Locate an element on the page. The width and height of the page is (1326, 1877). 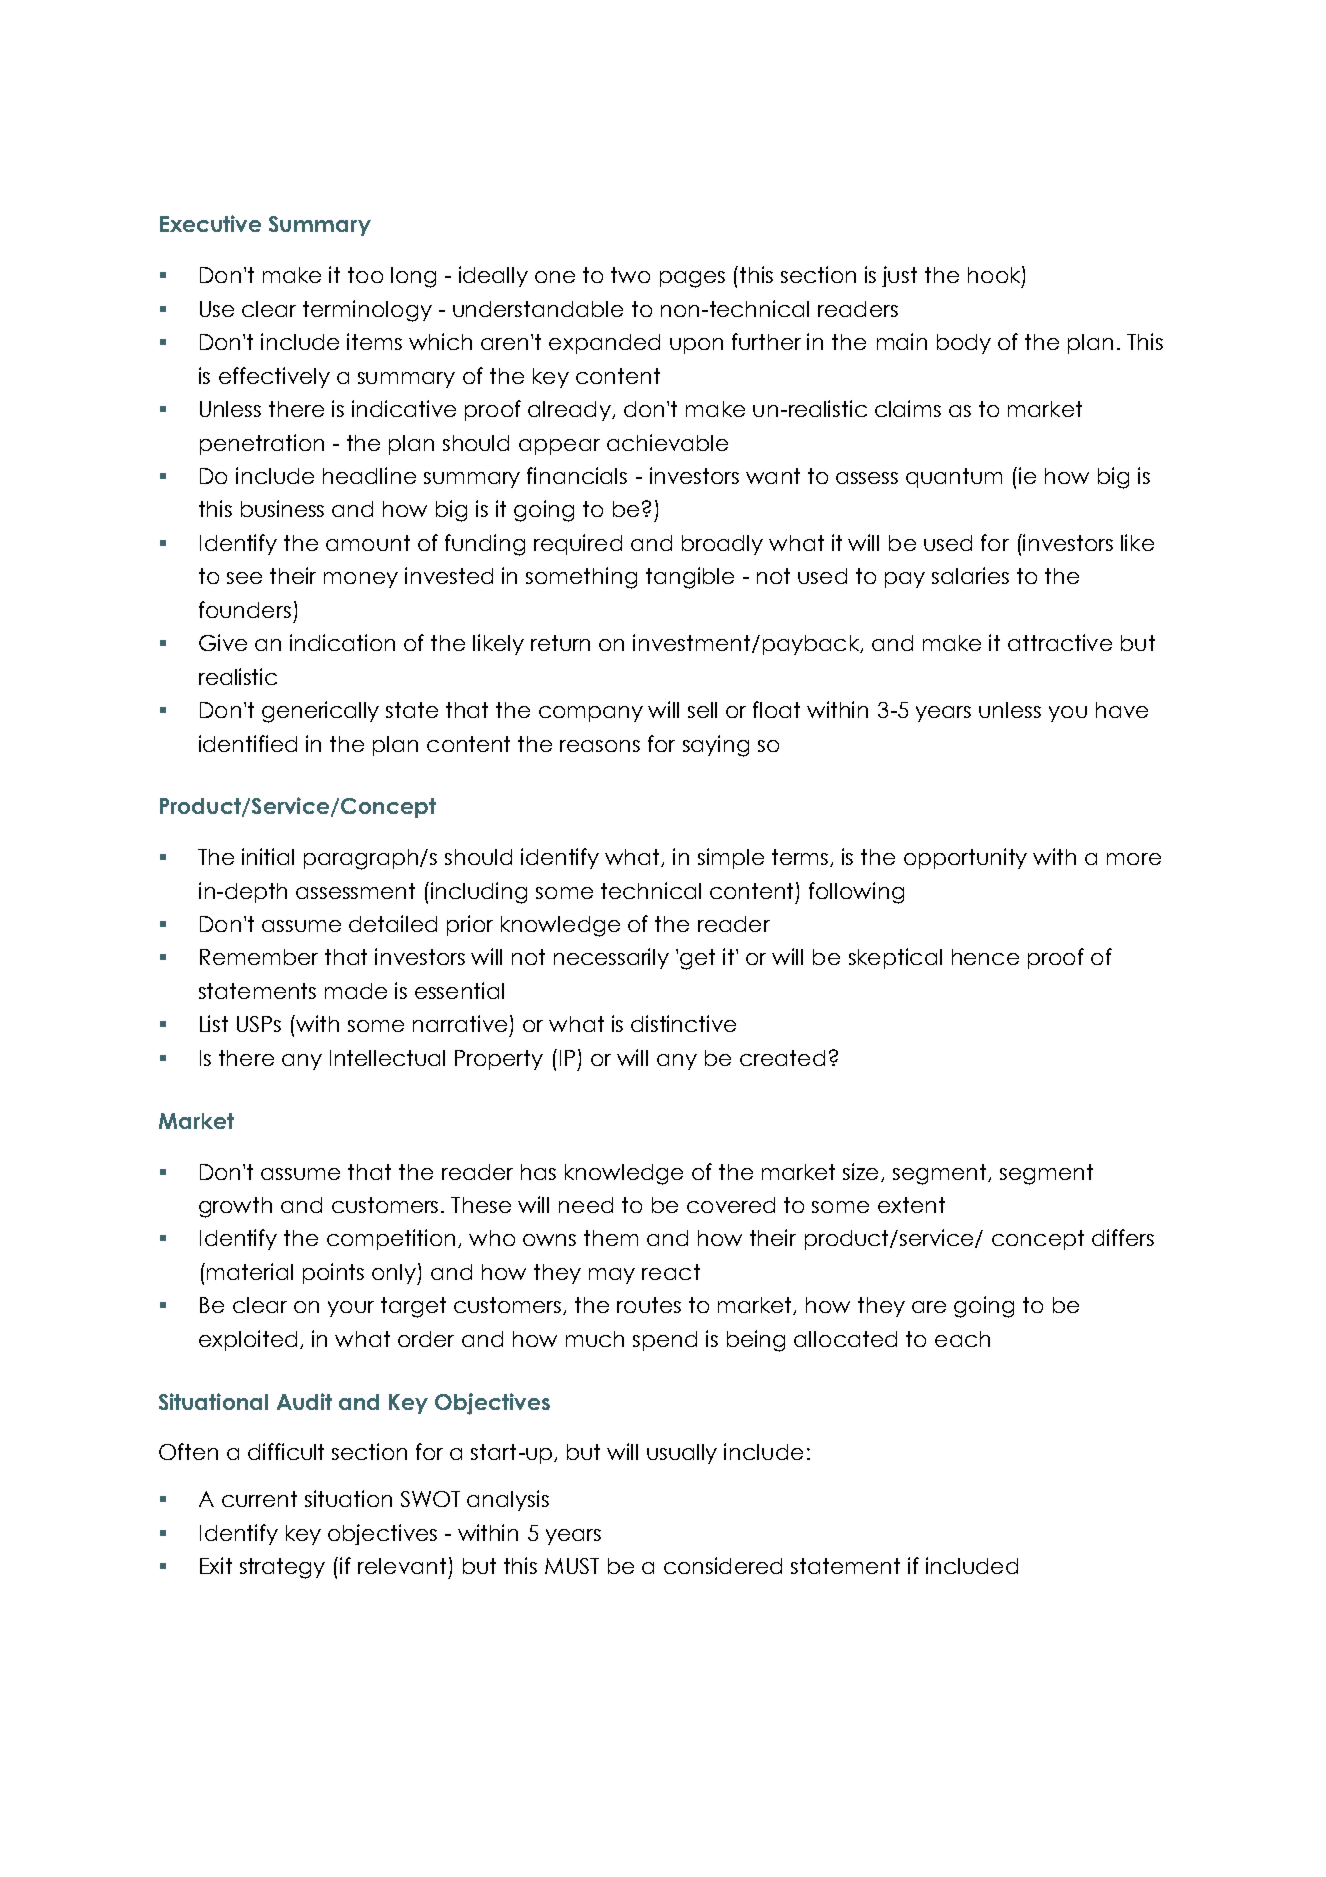
two is located at coordinates (630, 275).
